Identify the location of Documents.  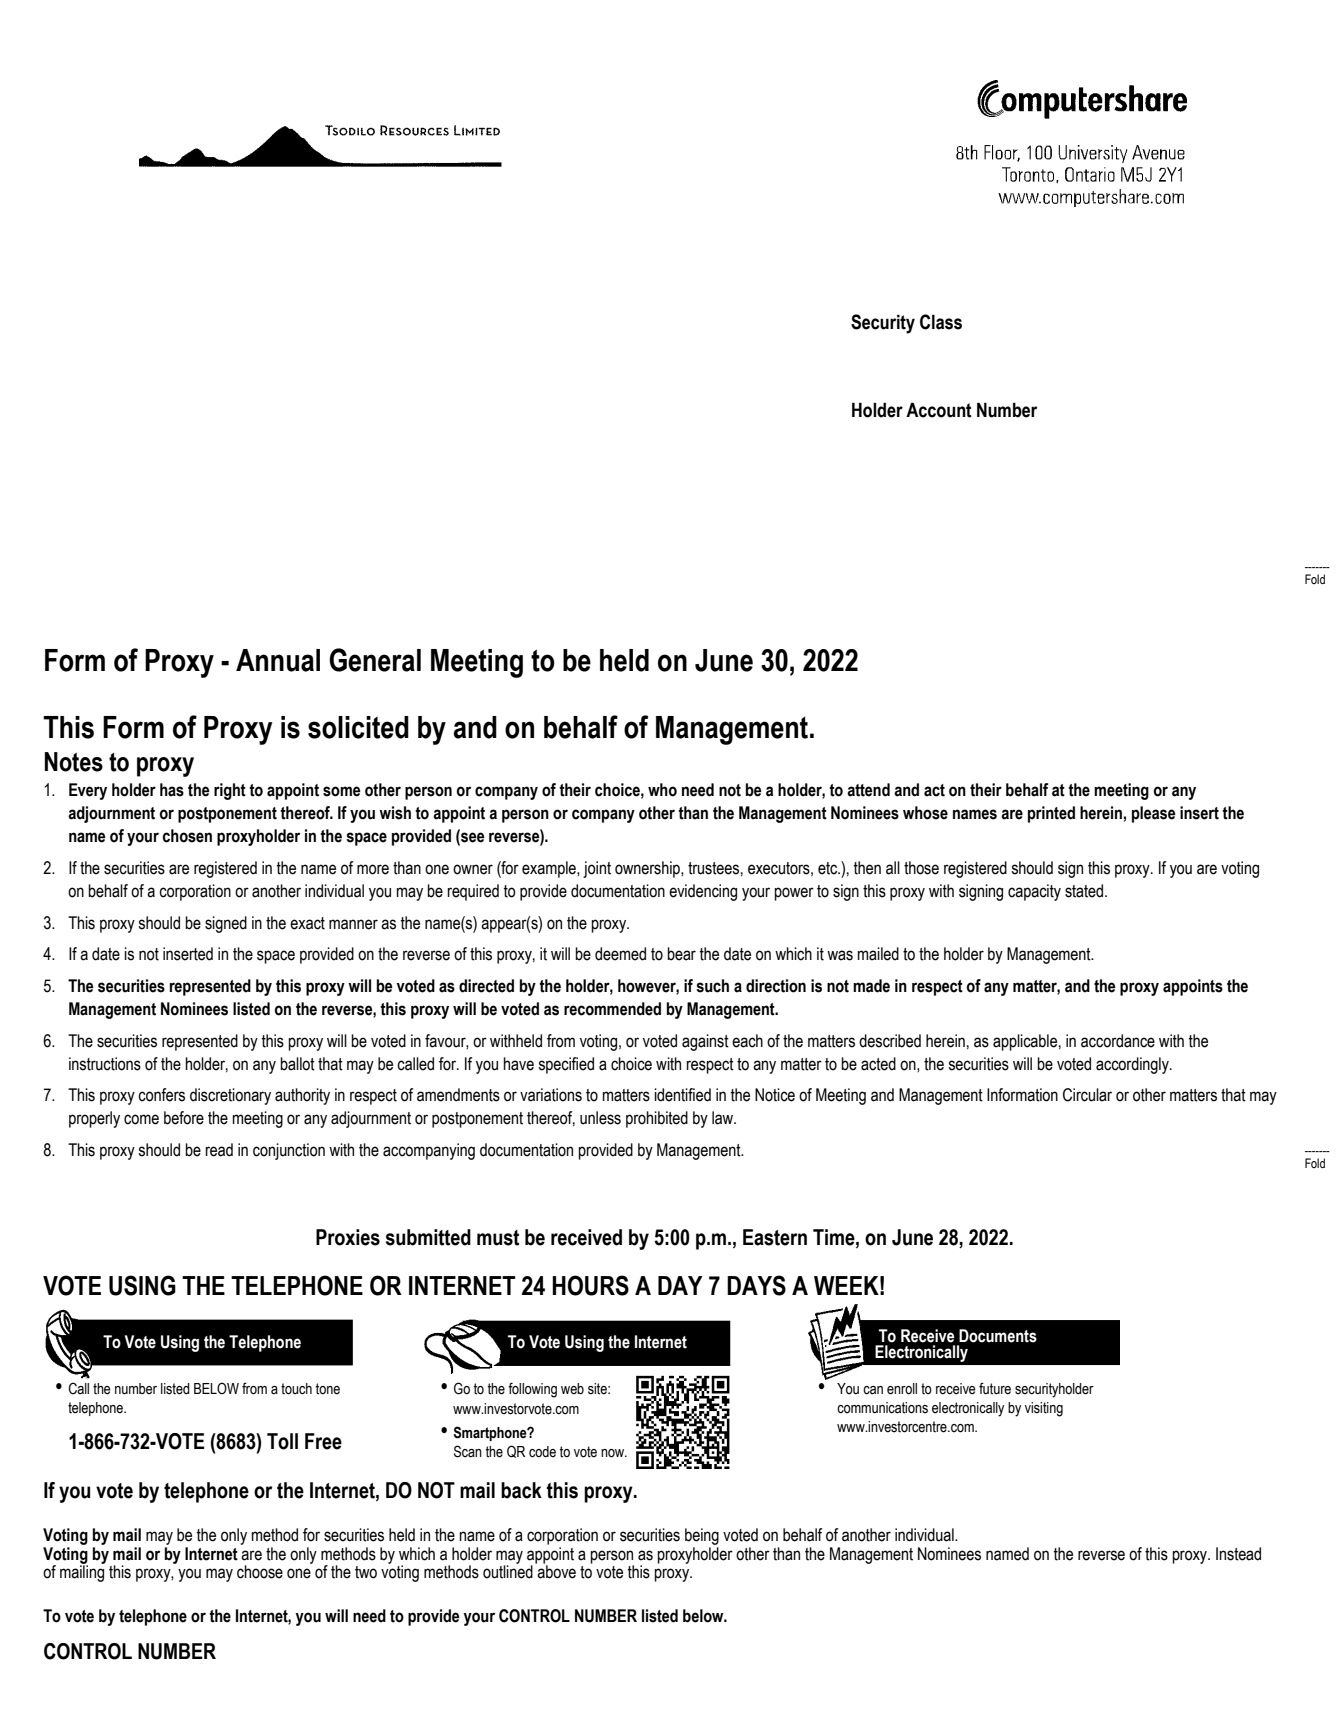
(998, 1336).
